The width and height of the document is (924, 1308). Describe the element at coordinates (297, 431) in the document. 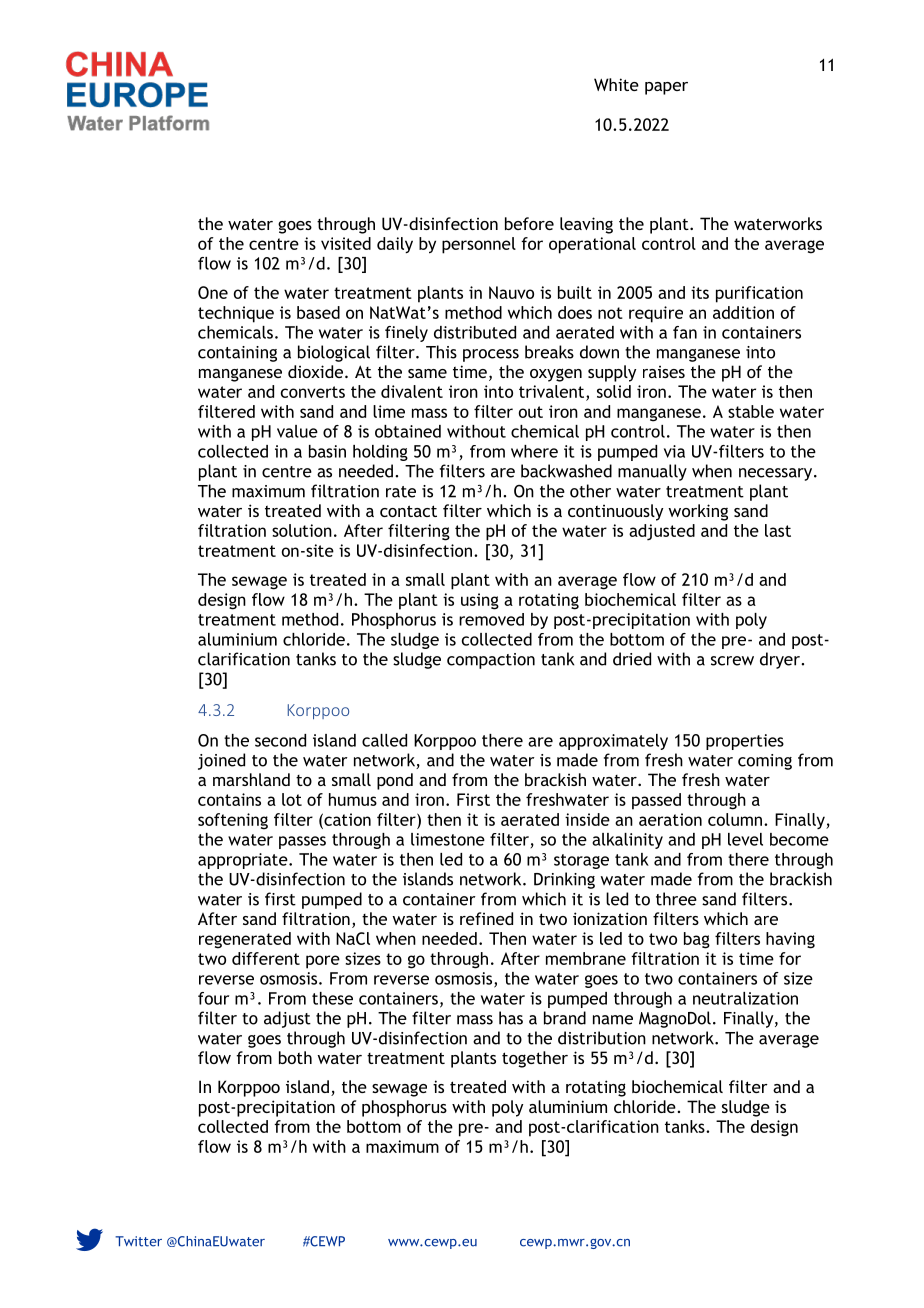

I see `value` at that location.
